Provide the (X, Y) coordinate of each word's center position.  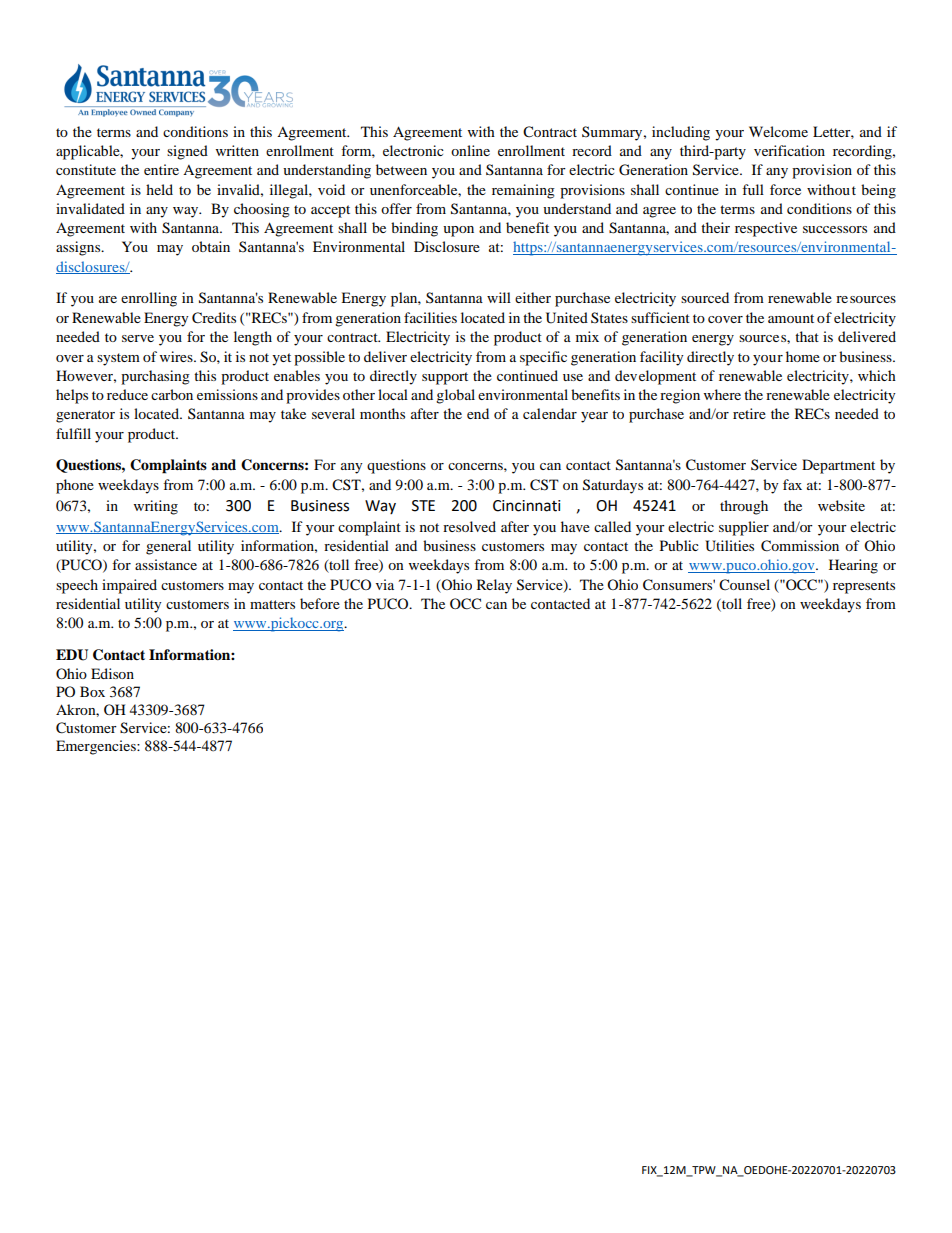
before (320, 603)
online (470, 150)
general (168, 547)
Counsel (744, 585)
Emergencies (97, 747)
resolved (469, 526)
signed (187, 152)
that (807, 336)
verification (789, 150)
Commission (800, 546)
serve (138, 338)
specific (543, 358)
